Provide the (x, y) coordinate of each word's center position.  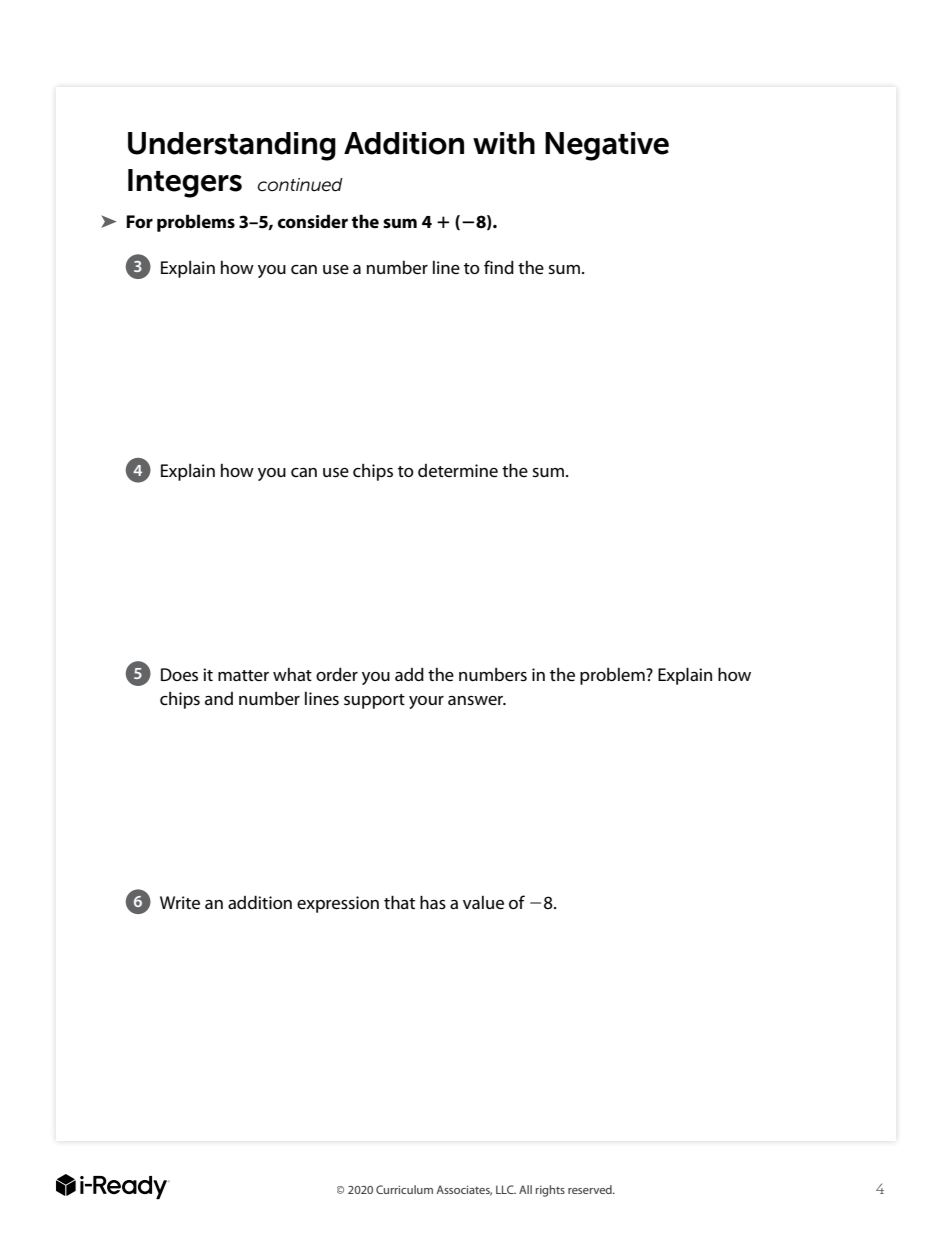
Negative (607, 146)
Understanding (232, 146)
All (525, 1189)
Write (180, 902)
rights (550, 1191)
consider (313, 221)
